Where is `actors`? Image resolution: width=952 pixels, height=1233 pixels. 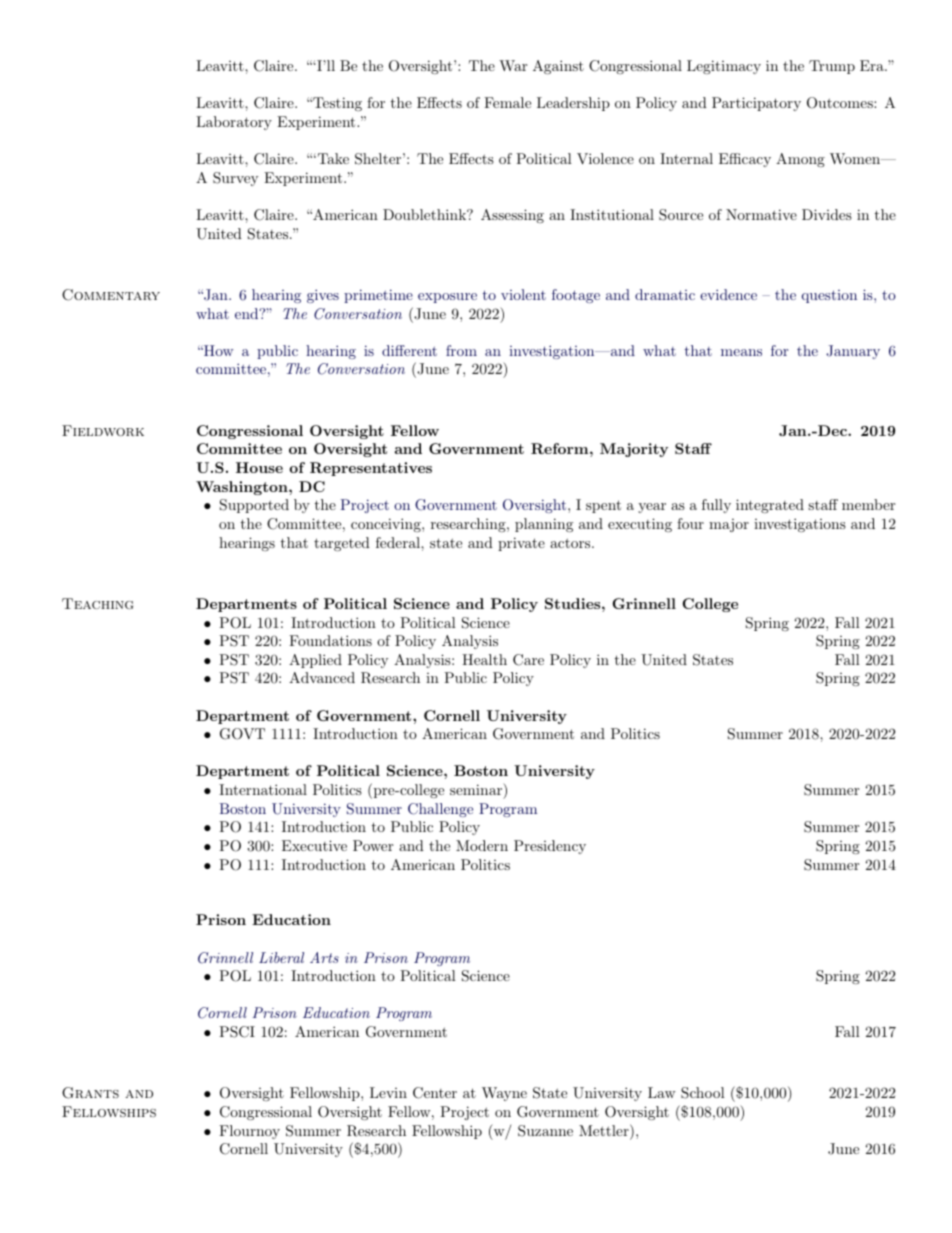 actors is located at coordinates (570, 543).
